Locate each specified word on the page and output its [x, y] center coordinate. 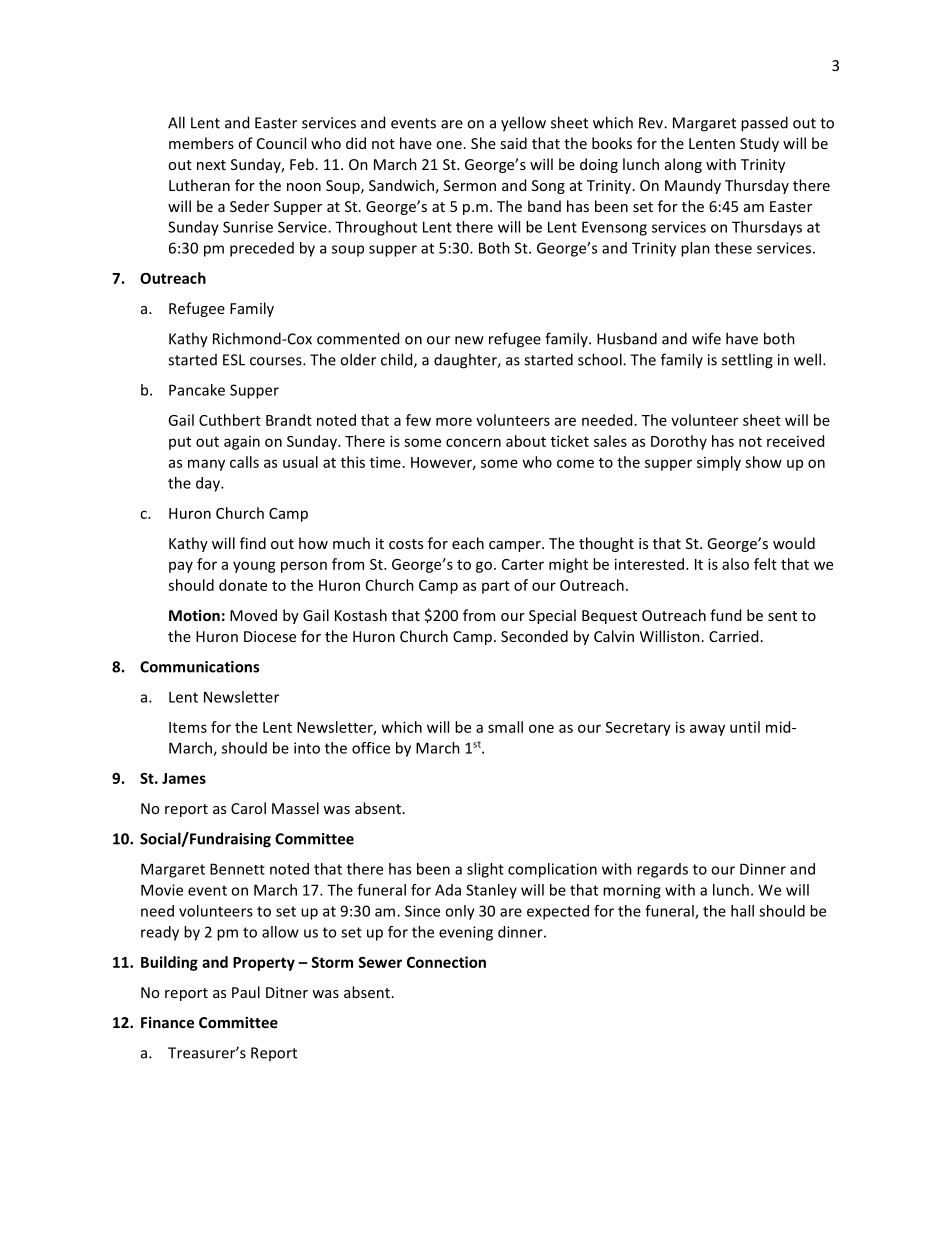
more [454, 421]
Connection [446, 962]
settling [747, 361]
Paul [246, 992]
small [505, 727]
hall [742, 911]
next [211, 165]
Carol [248, 808]
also [735, 564]
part [496, 587]
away [707, 730]
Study [759, 144]
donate [243, 585]
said [513, 143]
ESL [234, 360]
